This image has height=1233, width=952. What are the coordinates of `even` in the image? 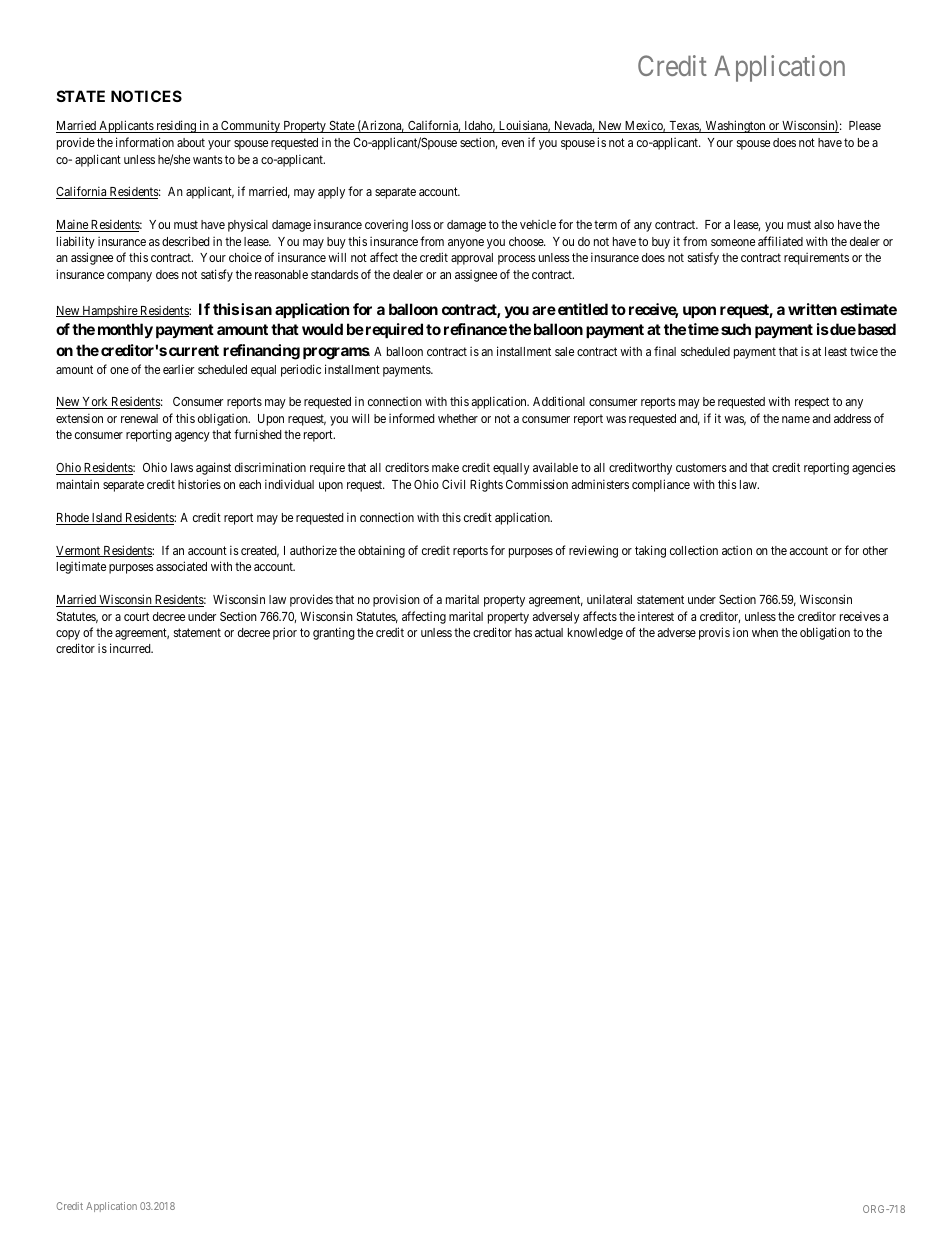 It's located at (513, 143).
